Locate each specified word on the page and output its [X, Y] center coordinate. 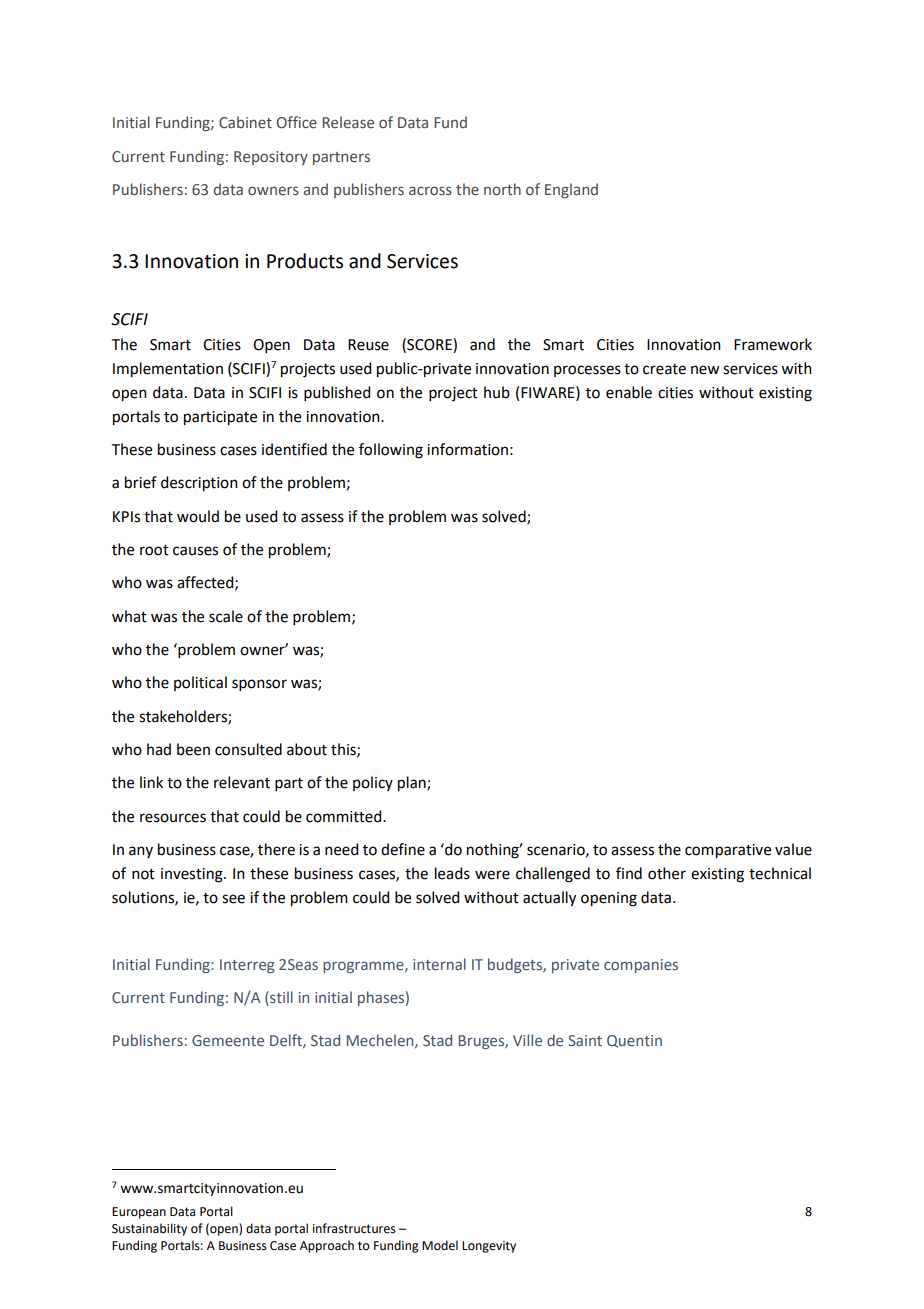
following [391, 451]
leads [452, 873]
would [198, 516]
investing [193, 875]
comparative [728, 851]
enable [629, 392]
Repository [271, 158]
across [430, 191]
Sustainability [149, 1229]
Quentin [634, 1041]
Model [440, 1245]
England [571, 190]
